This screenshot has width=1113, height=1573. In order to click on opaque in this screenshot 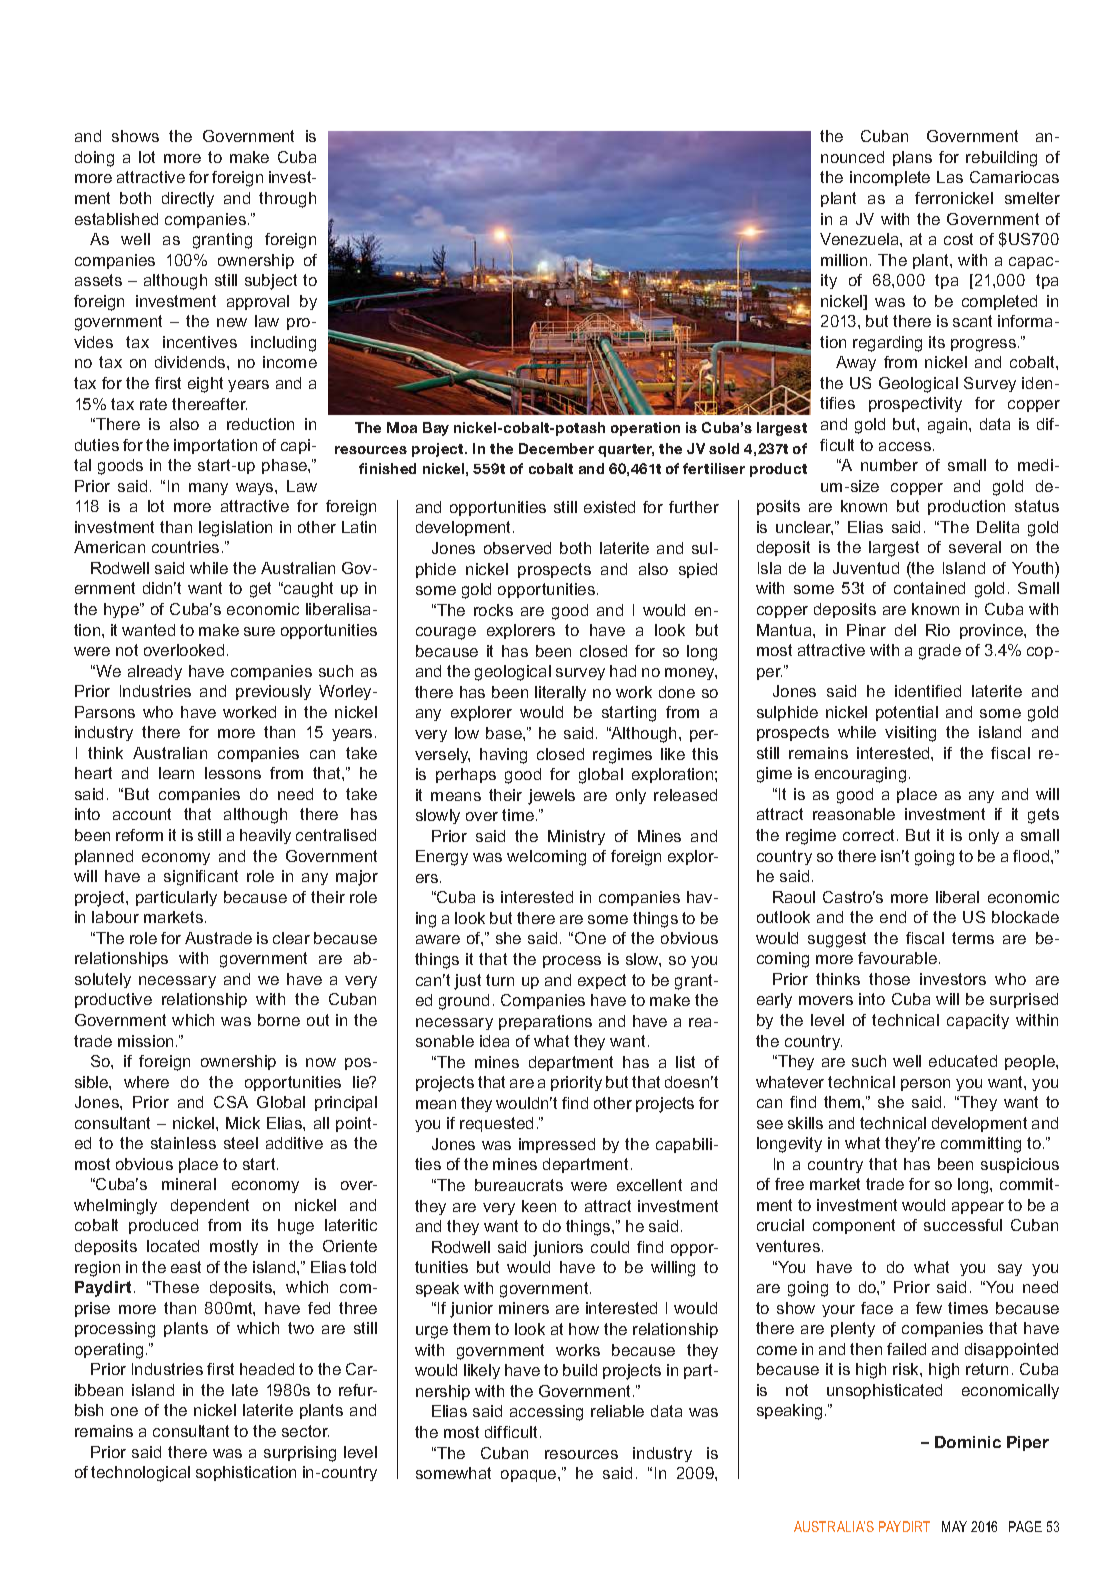, I will do `click(530, 1476)`.
